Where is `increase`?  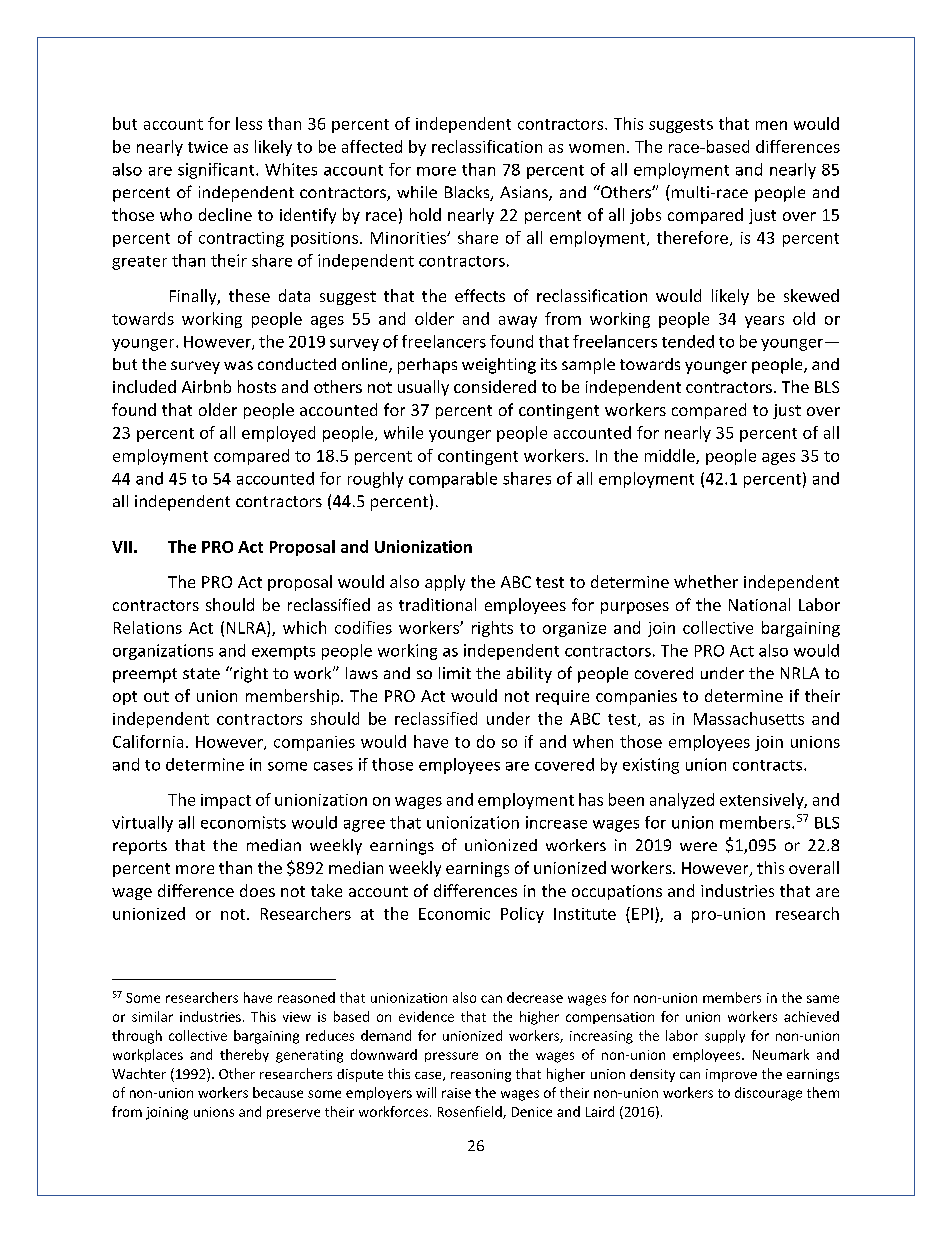 increase is located at coordinates (556, 822).
